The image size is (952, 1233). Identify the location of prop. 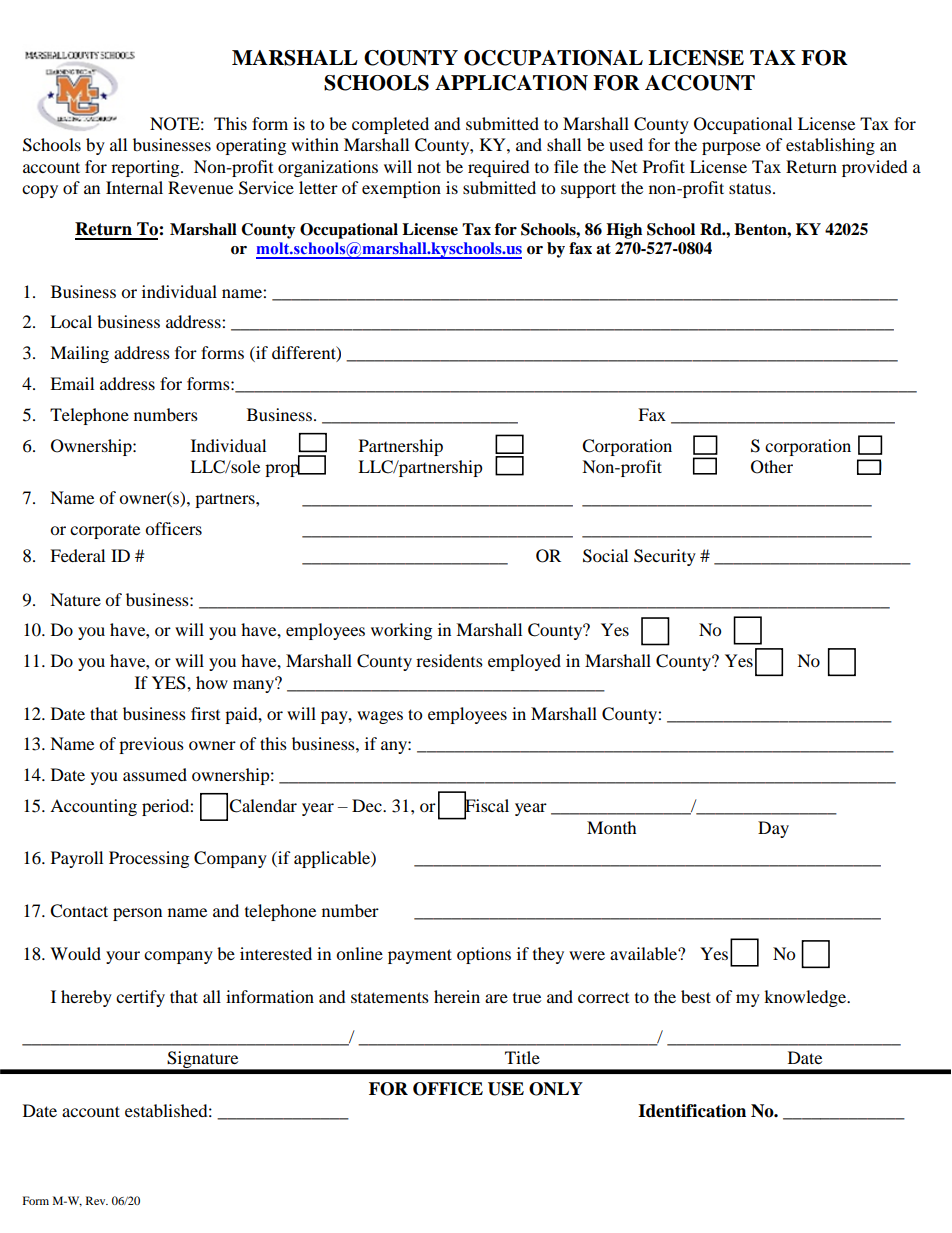
(283, 469).
